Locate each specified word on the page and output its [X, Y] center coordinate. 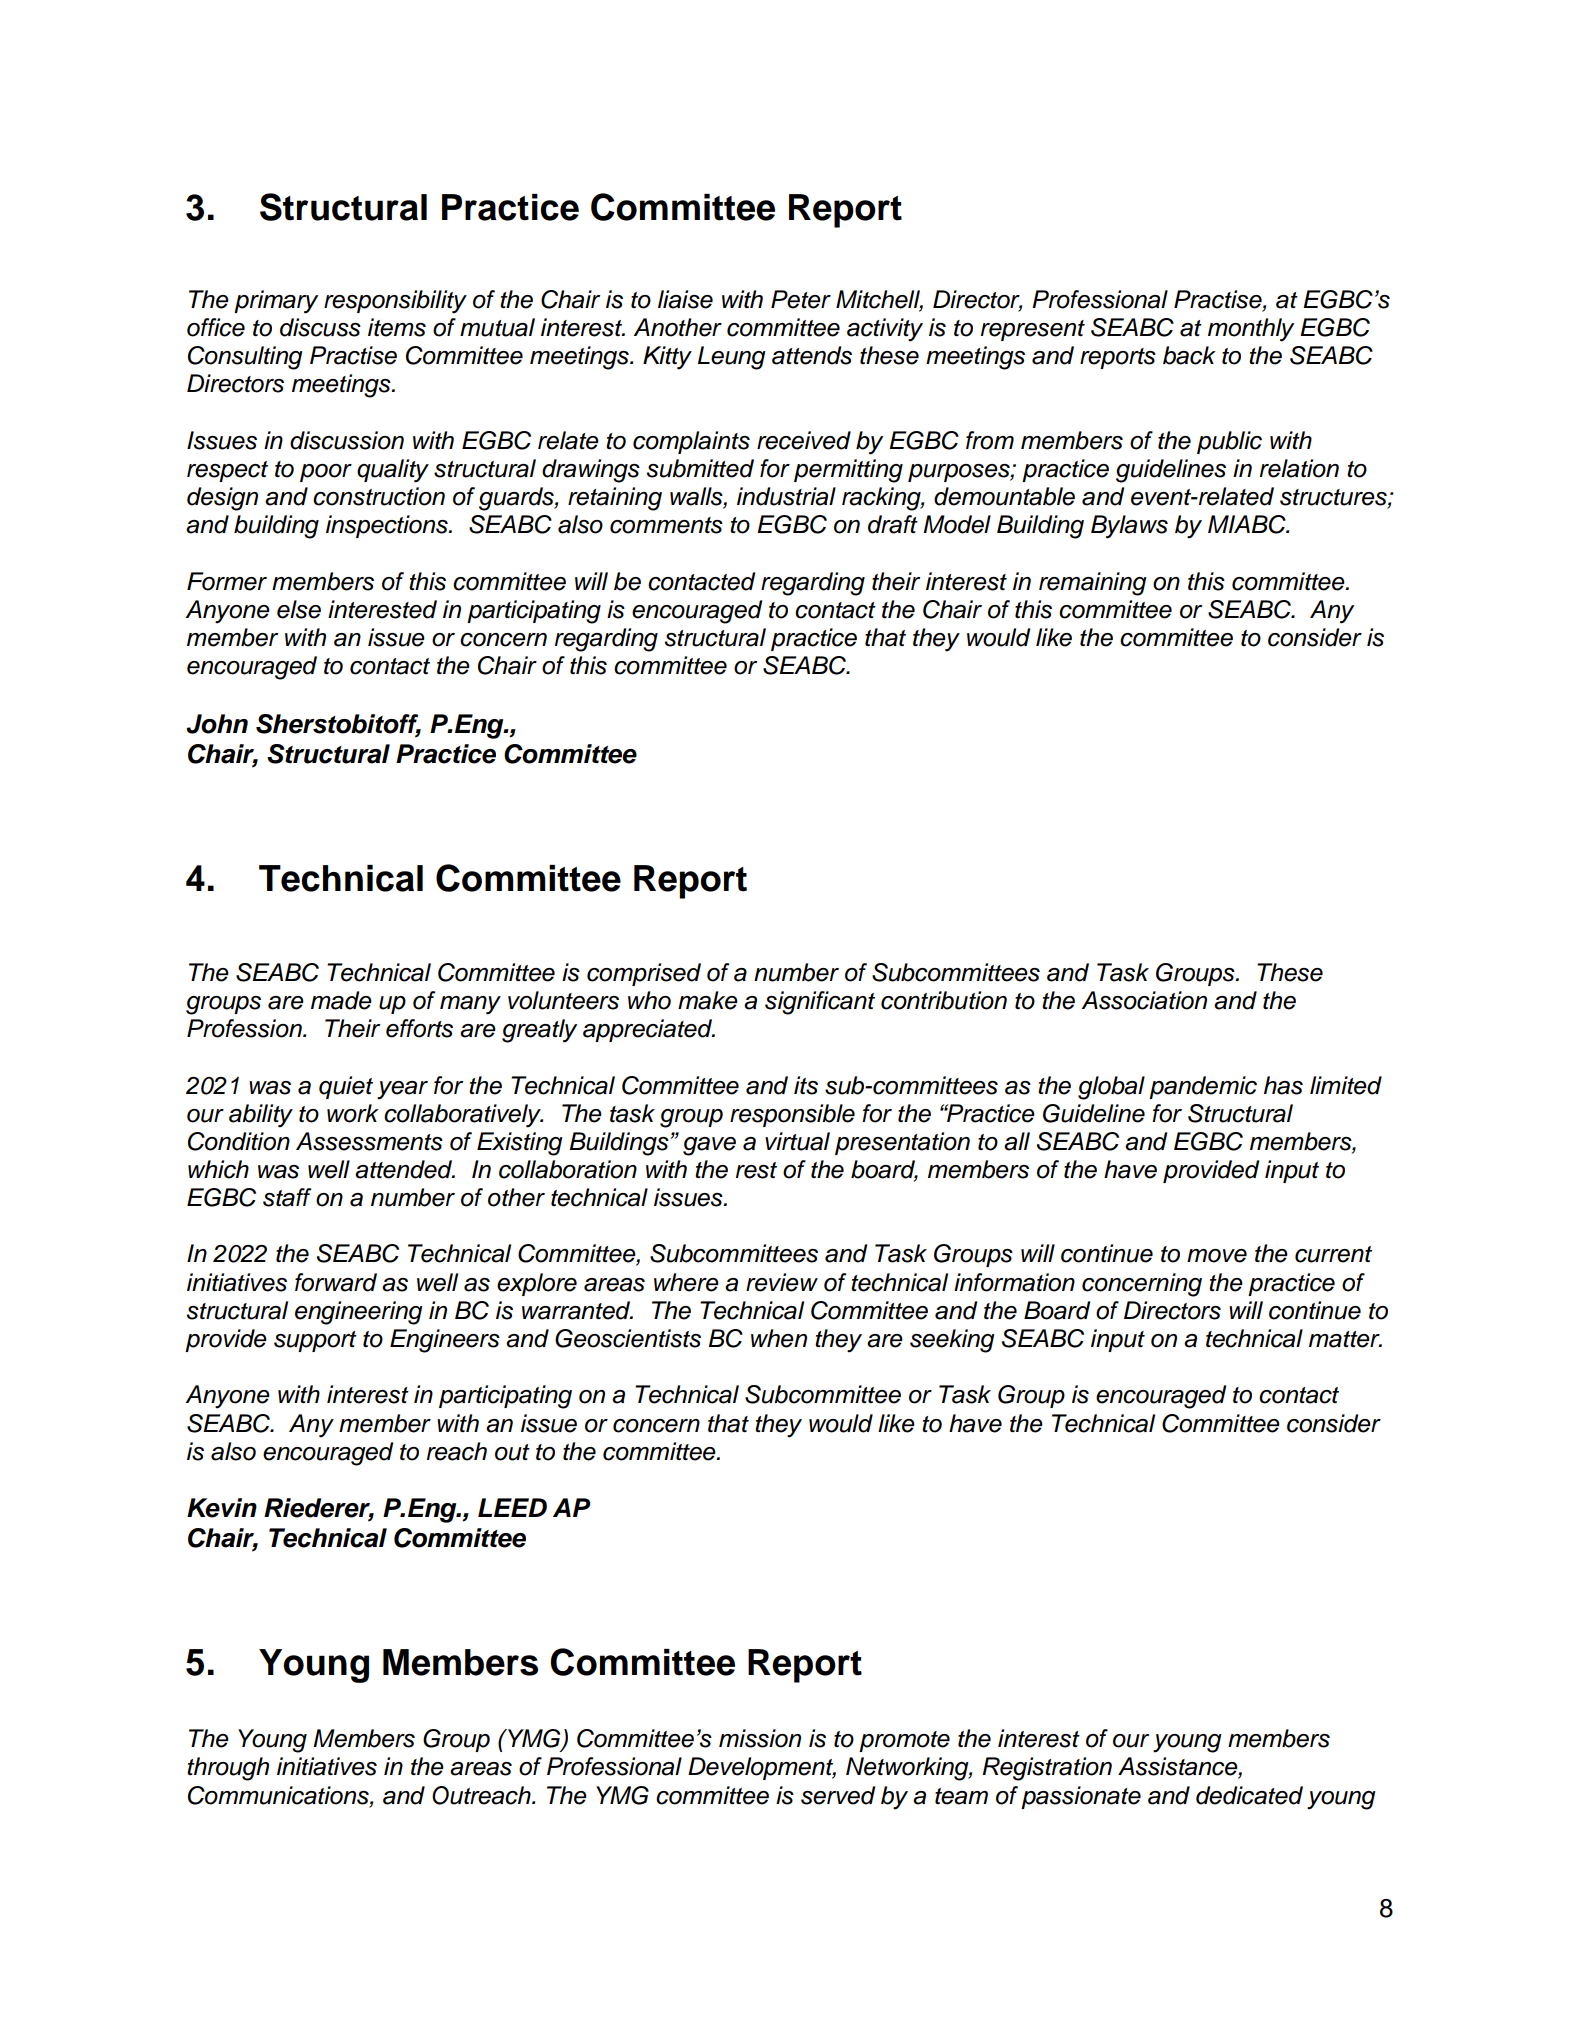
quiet [346, 1087]
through [228, 1769]
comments [666, 525]
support [315, 1341]
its [806, 1085]
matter [1345, 1339]
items [397, 327]
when [779, 1338]
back [1189, 355]
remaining [1093, 584]
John [217, 724]
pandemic [1203, 1087]
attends [812, 355]
